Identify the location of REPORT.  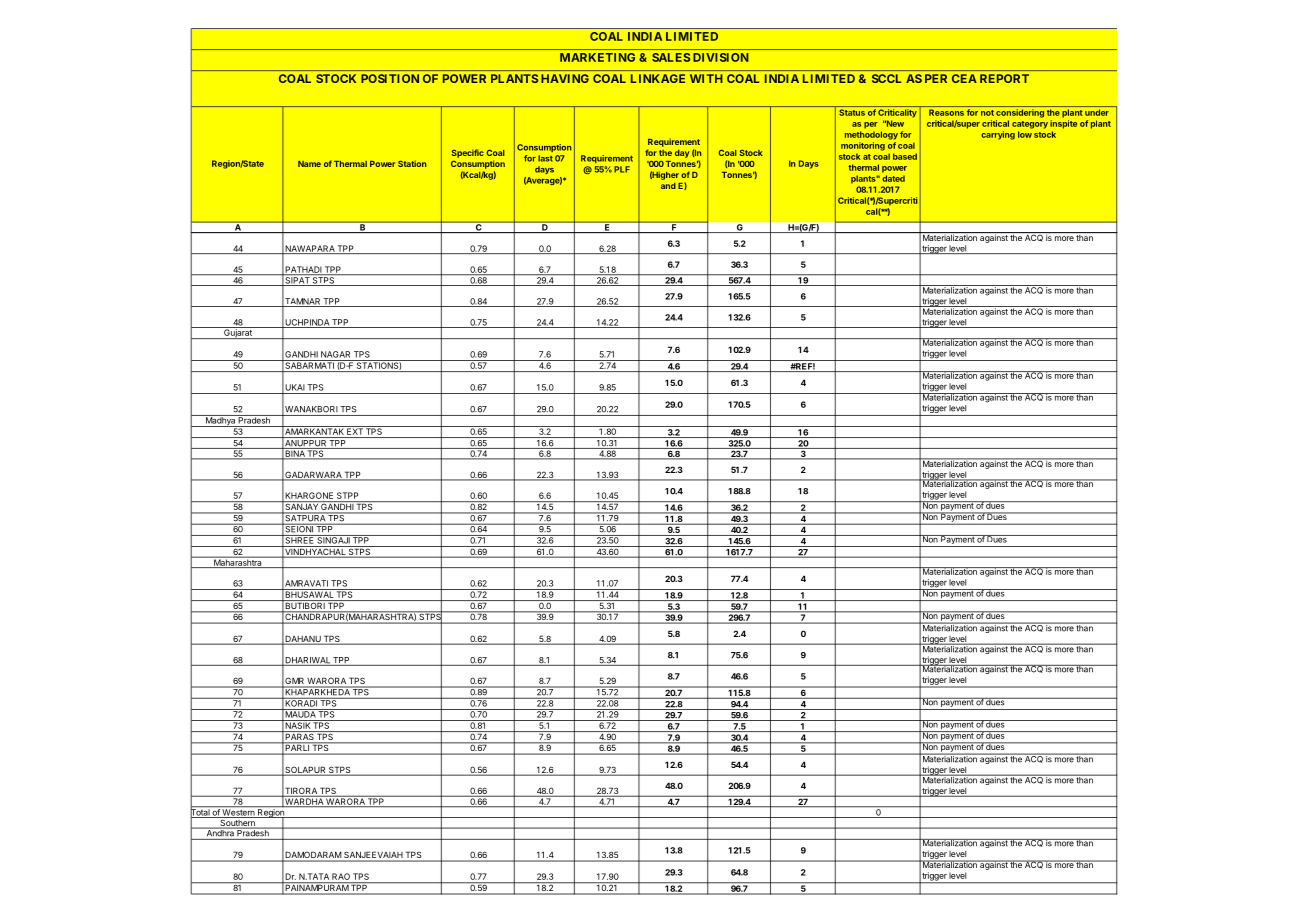
(1004, 78).
